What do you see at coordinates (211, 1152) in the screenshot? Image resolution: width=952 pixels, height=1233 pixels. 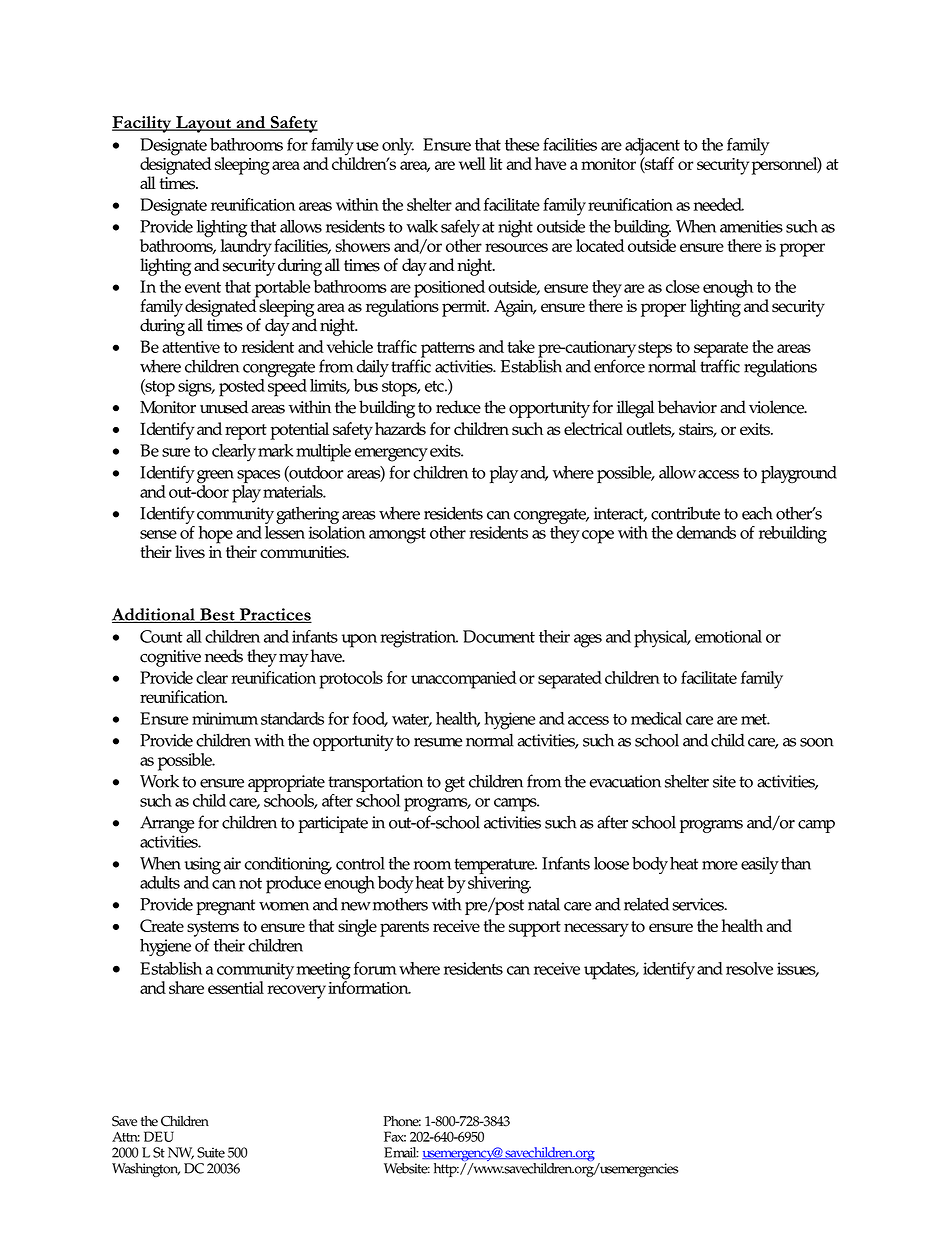 I see `Suite` at bounding box center [211, 1152].
